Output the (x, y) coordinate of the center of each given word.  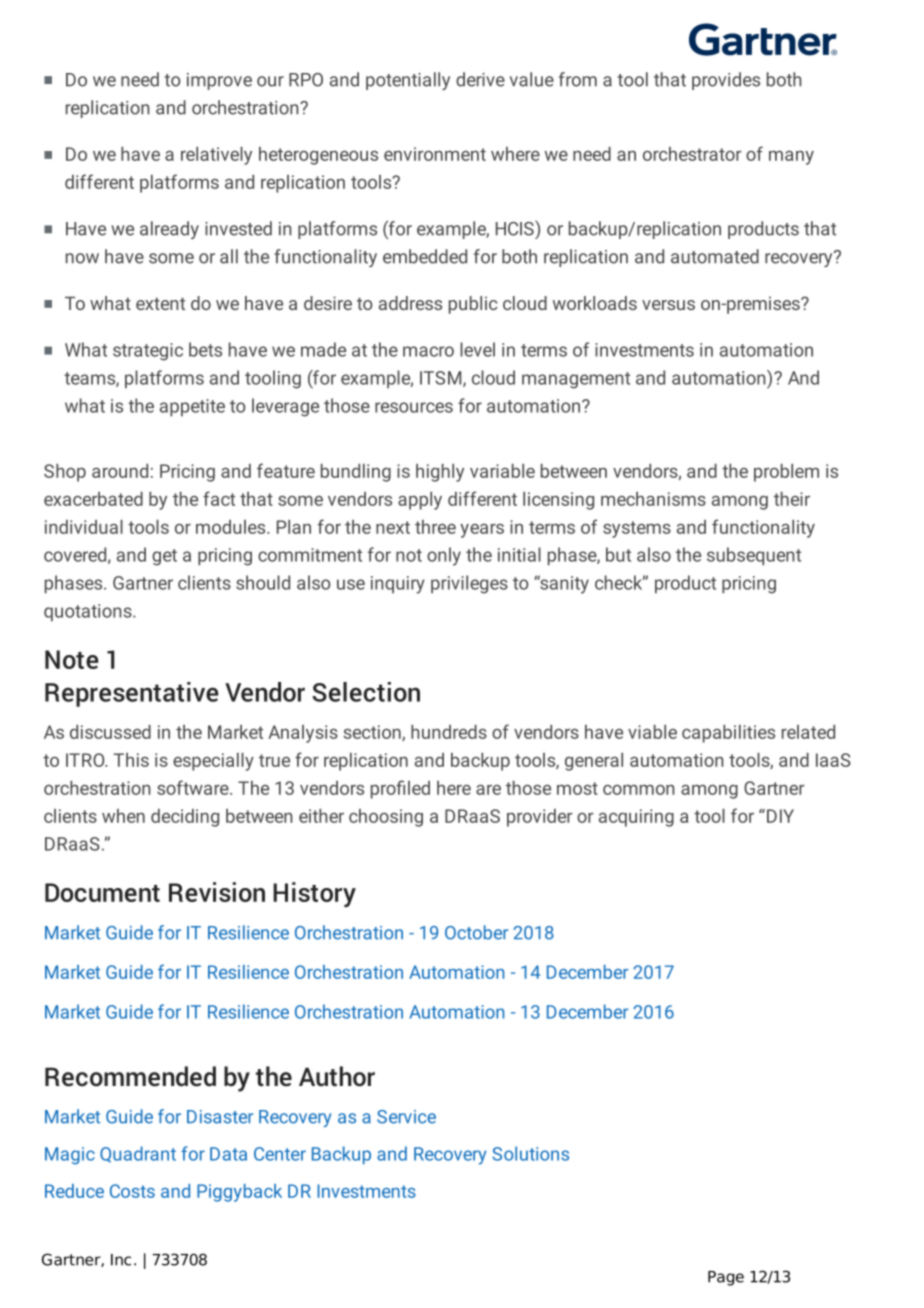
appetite (192, 408)
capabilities (728, 734)
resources (414, 407)
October (476, 932)
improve (219, 81)
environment (435, 154)
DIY (779, 816)
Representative (132, 694)
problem (786, 473)
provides (726, 81)
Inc (121, 1260)
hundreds (449, 732)
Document (102, 892)
